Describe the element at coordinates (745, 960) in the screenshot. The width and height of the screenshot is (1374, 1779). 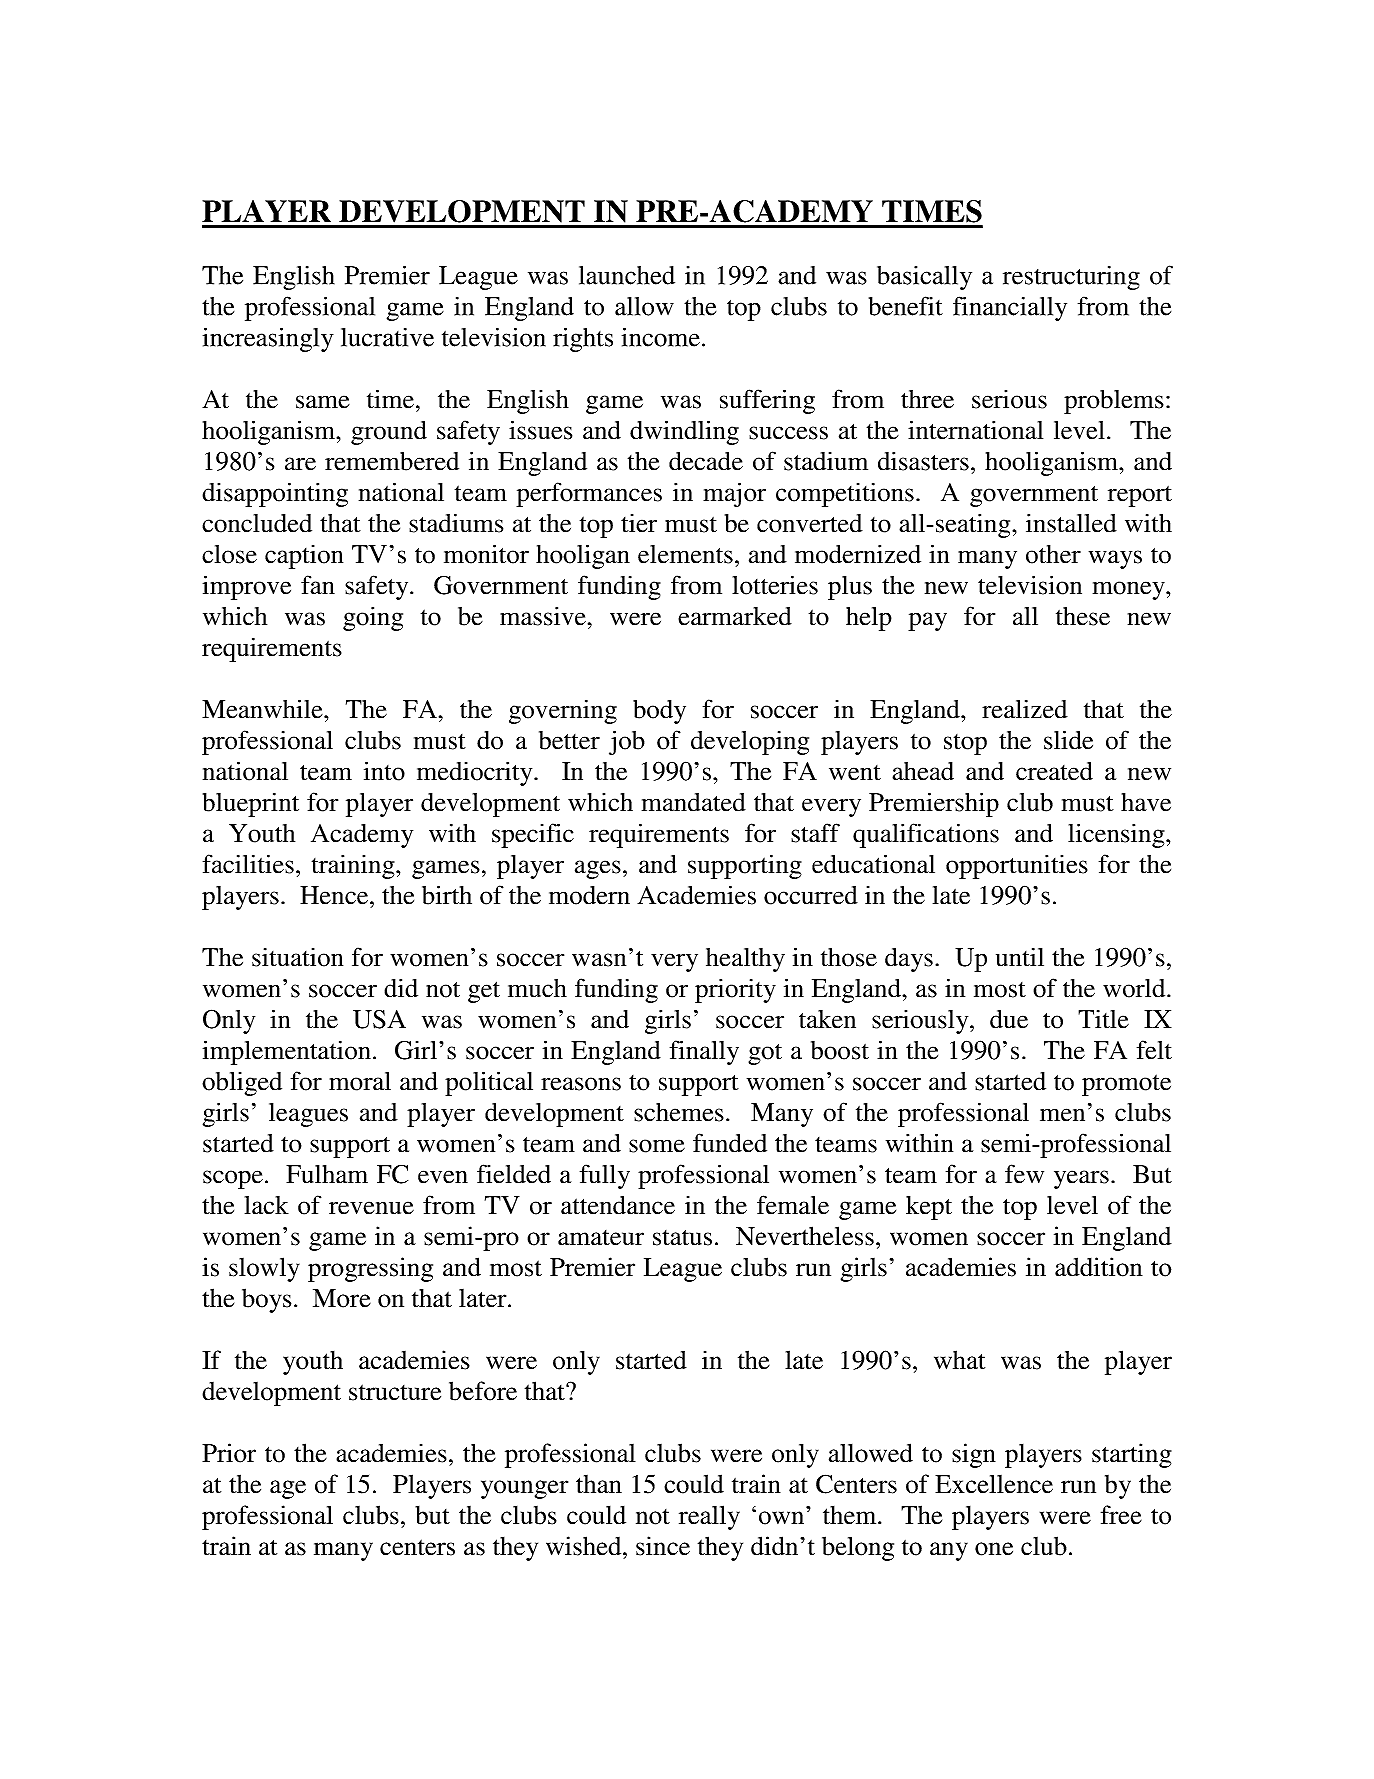
I see `healthy` at that location.
